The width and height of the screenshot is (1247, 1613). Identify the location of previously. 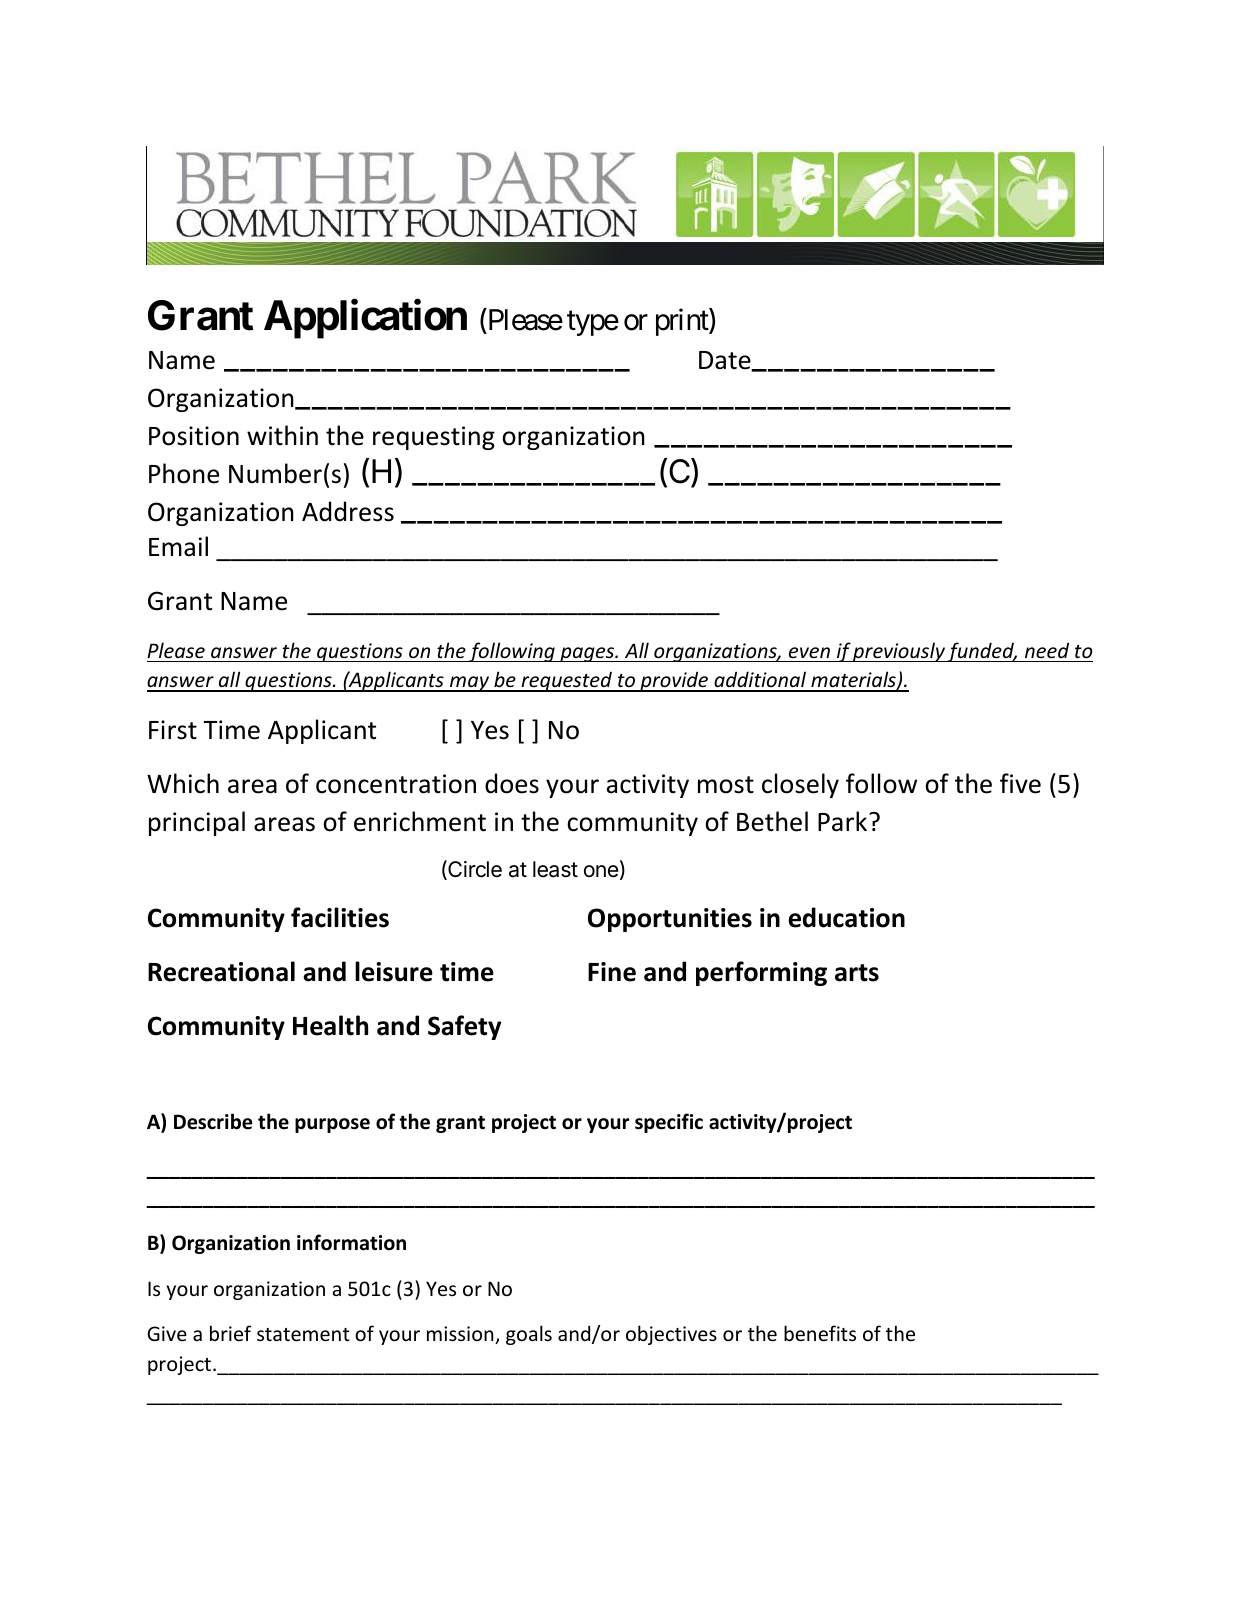
(899, 652).
